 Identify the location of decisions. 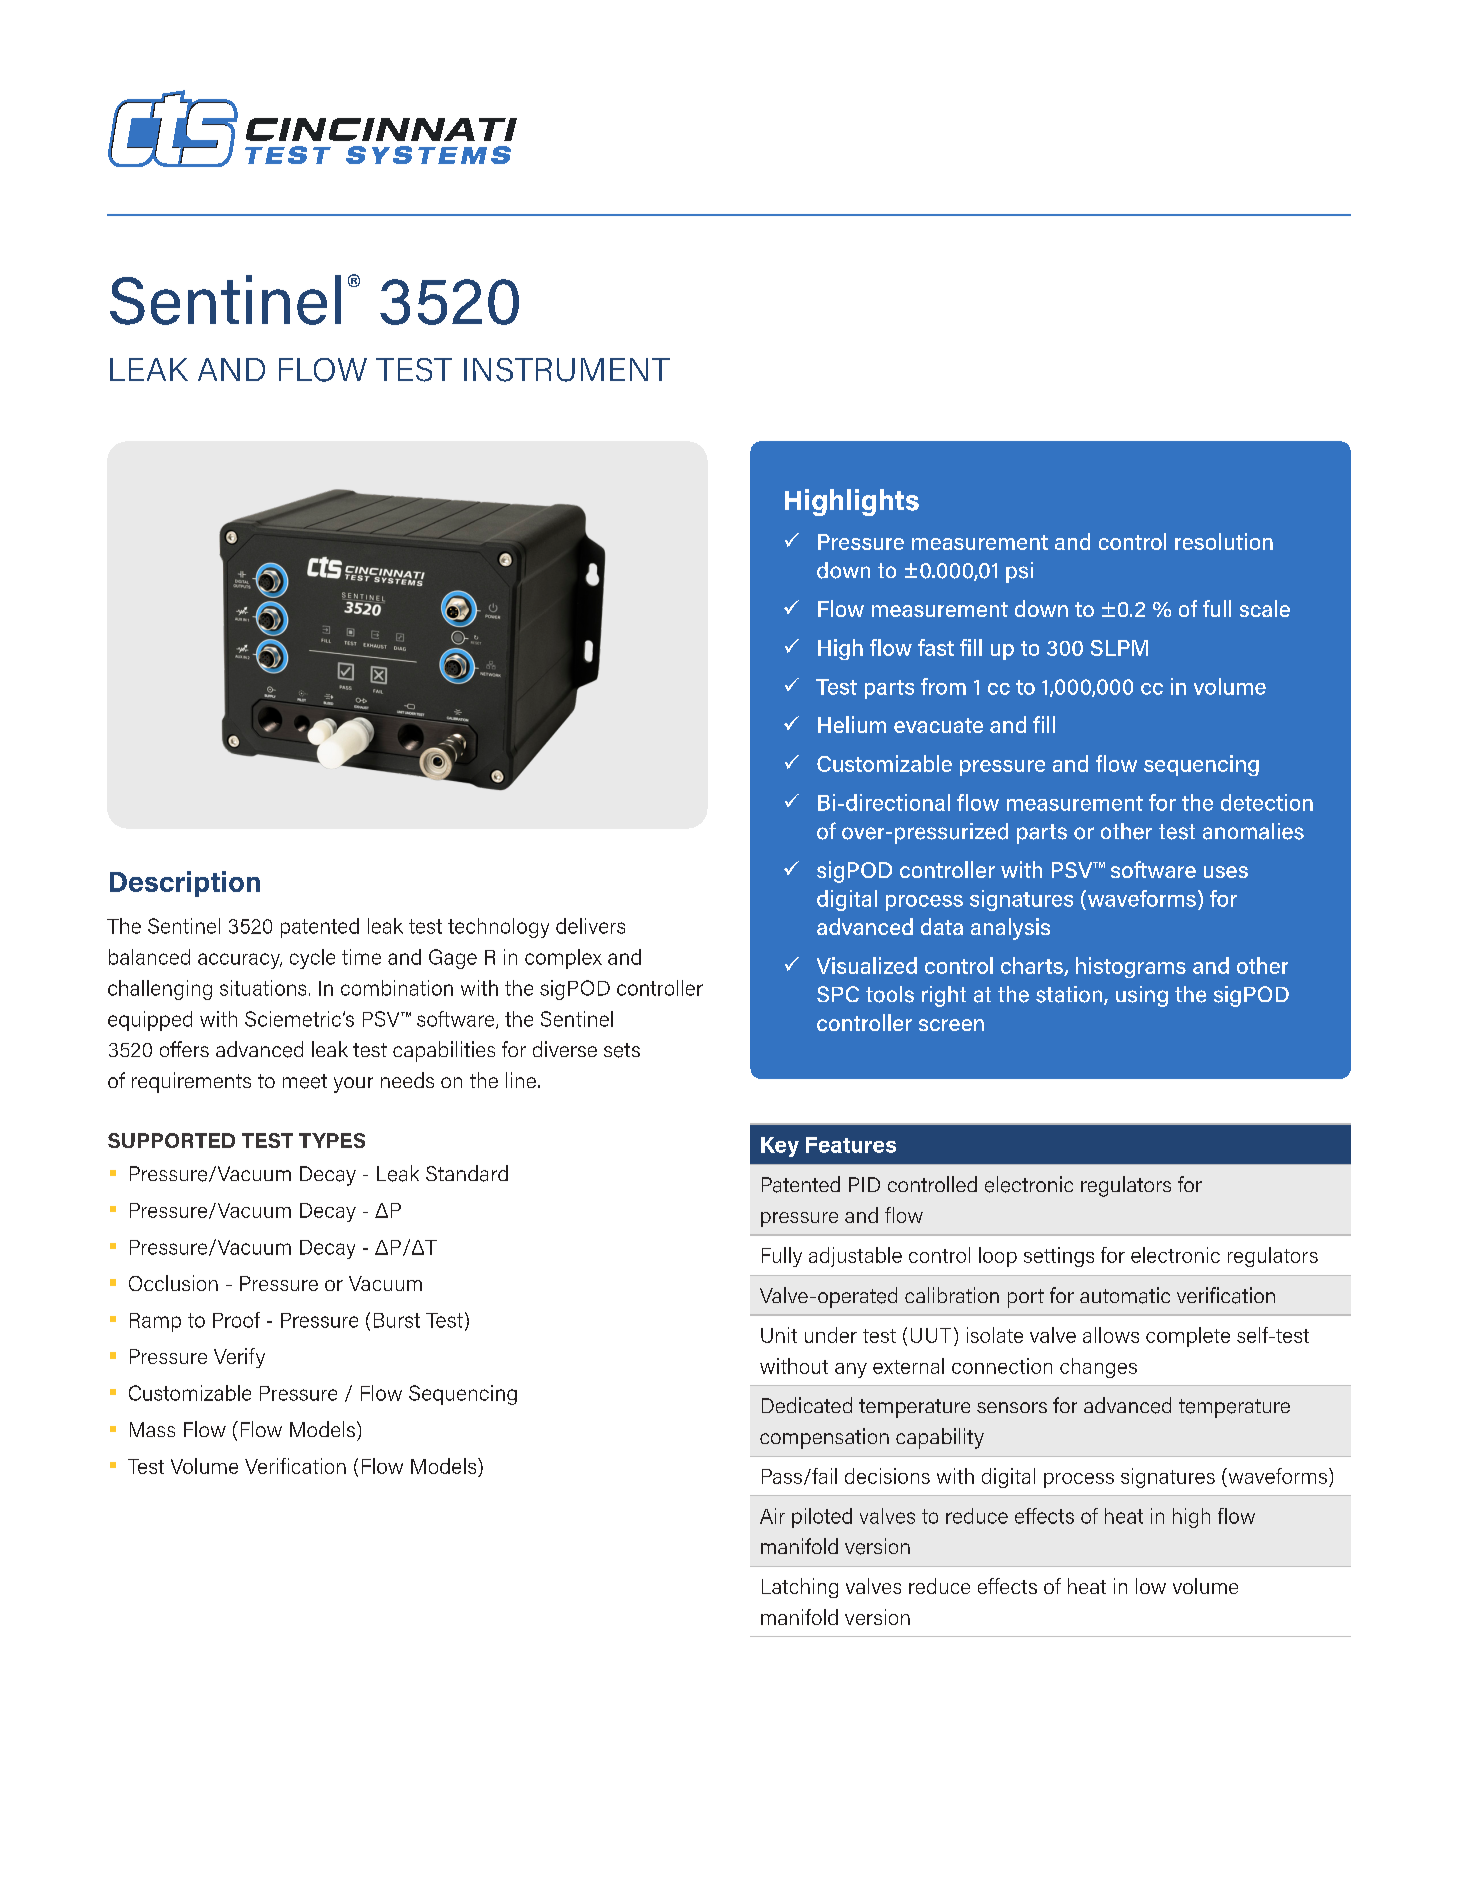
(887, 1476).
